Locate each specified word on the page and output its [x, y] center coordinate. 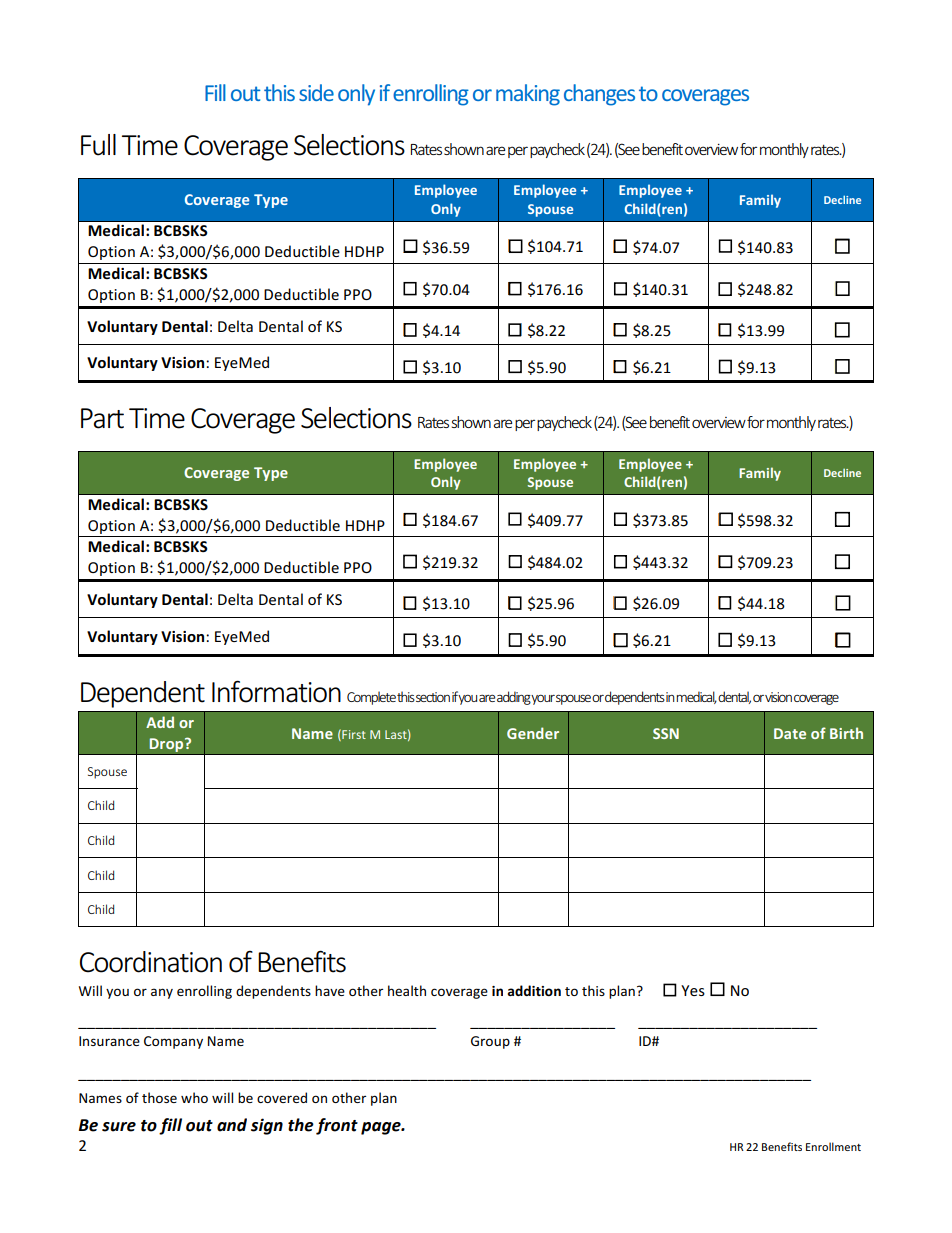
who [194, 1097]
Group [490, 1042]
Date [790, 733]
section [433, 697]
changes [599, 95]
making [528, 95]
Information [276, 691]
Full [98, 145]
